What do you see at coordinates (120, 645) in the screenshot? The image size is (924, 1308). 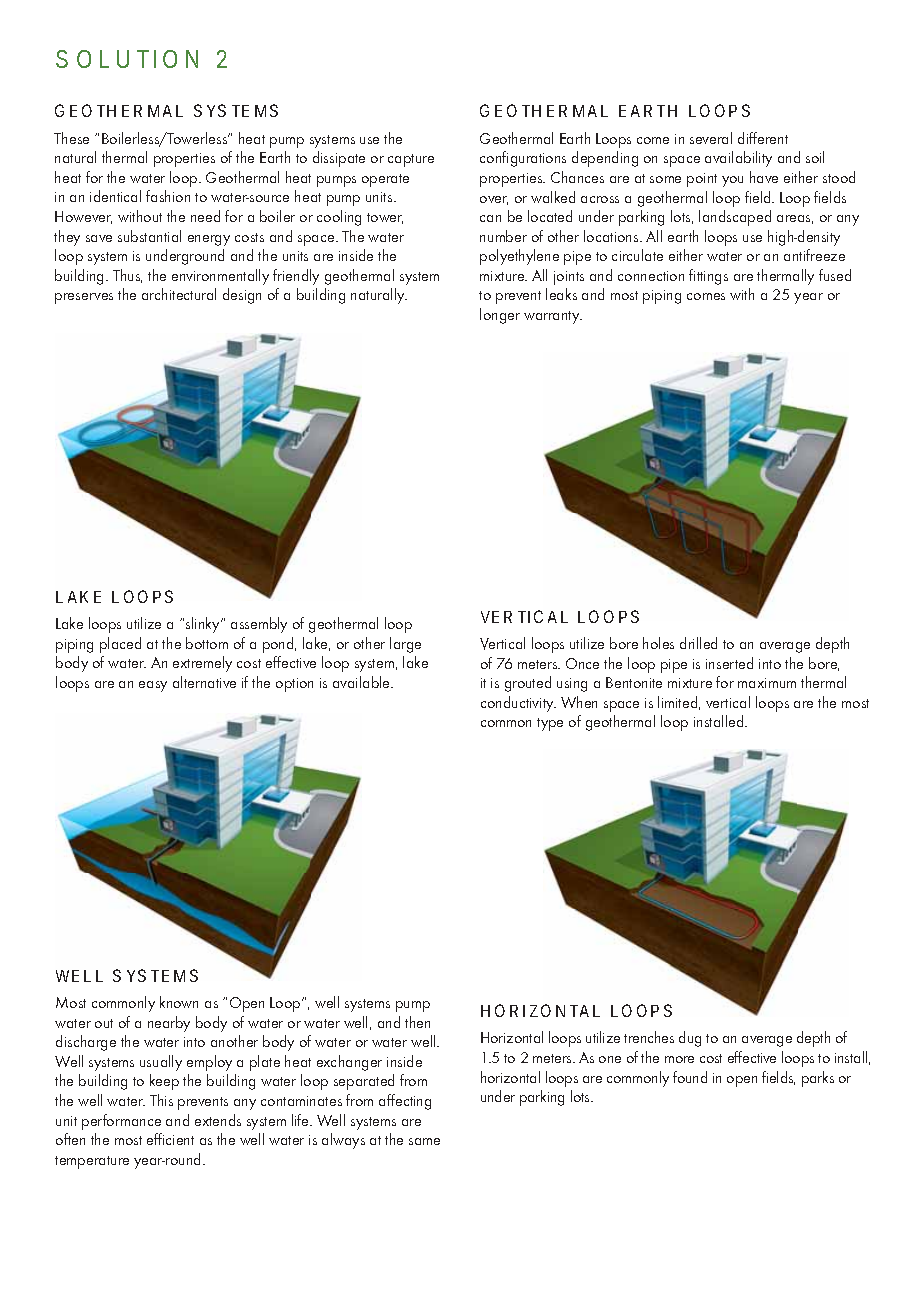 I see `placed` at bounding box center [120, 645].
